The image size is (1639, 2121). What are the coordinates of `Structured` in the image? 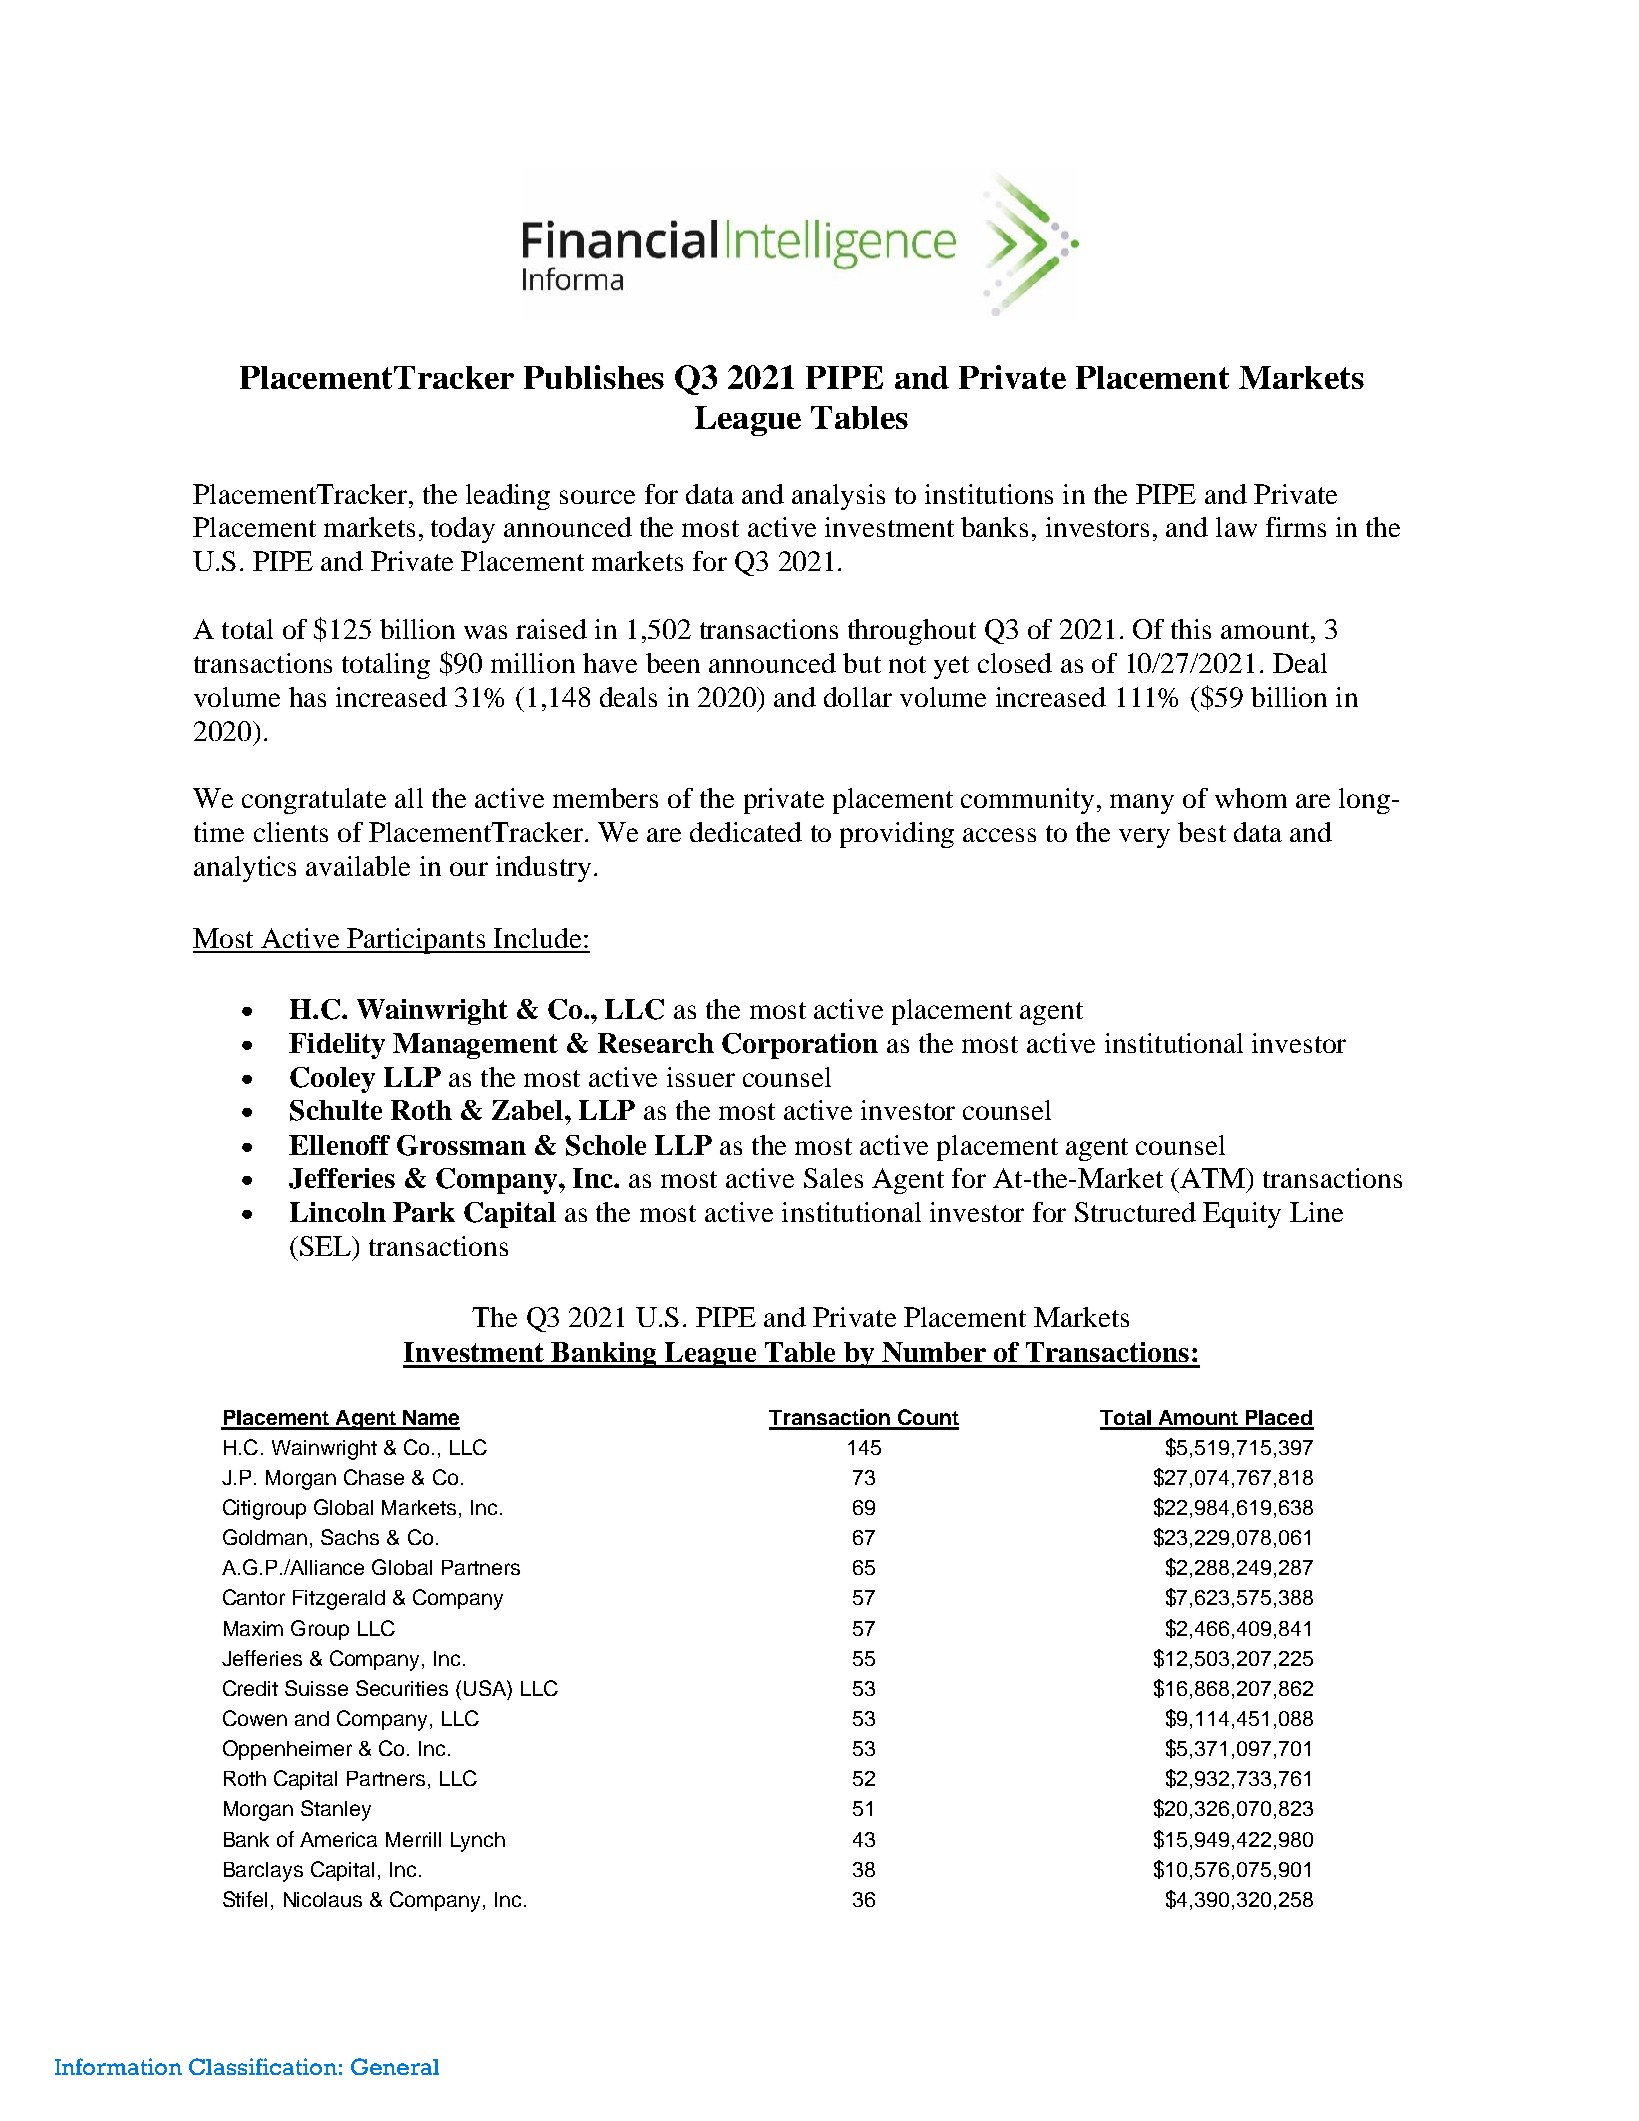 It's located at (1135, 1212).
